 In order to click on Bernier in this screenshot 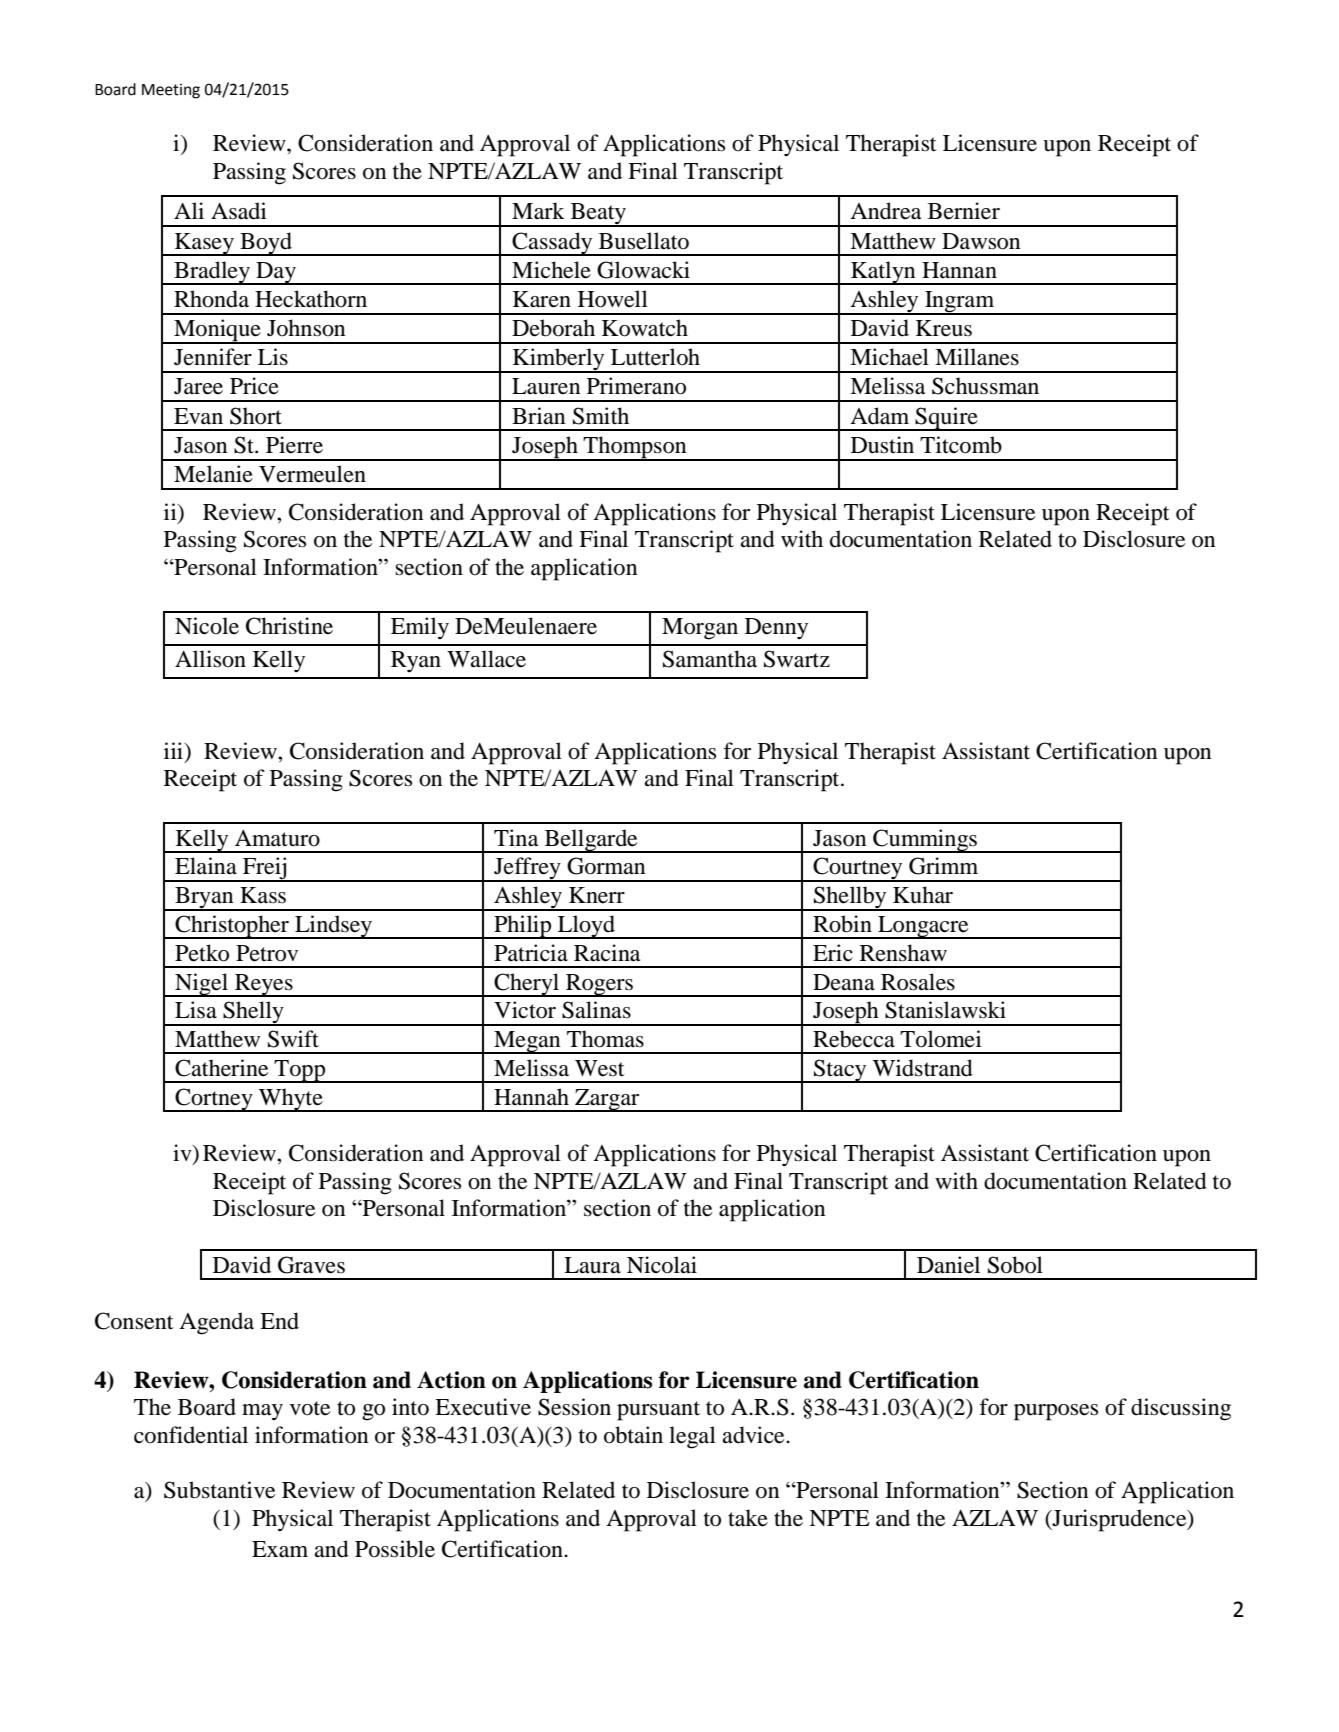, I will do `click(964, 211)`.
